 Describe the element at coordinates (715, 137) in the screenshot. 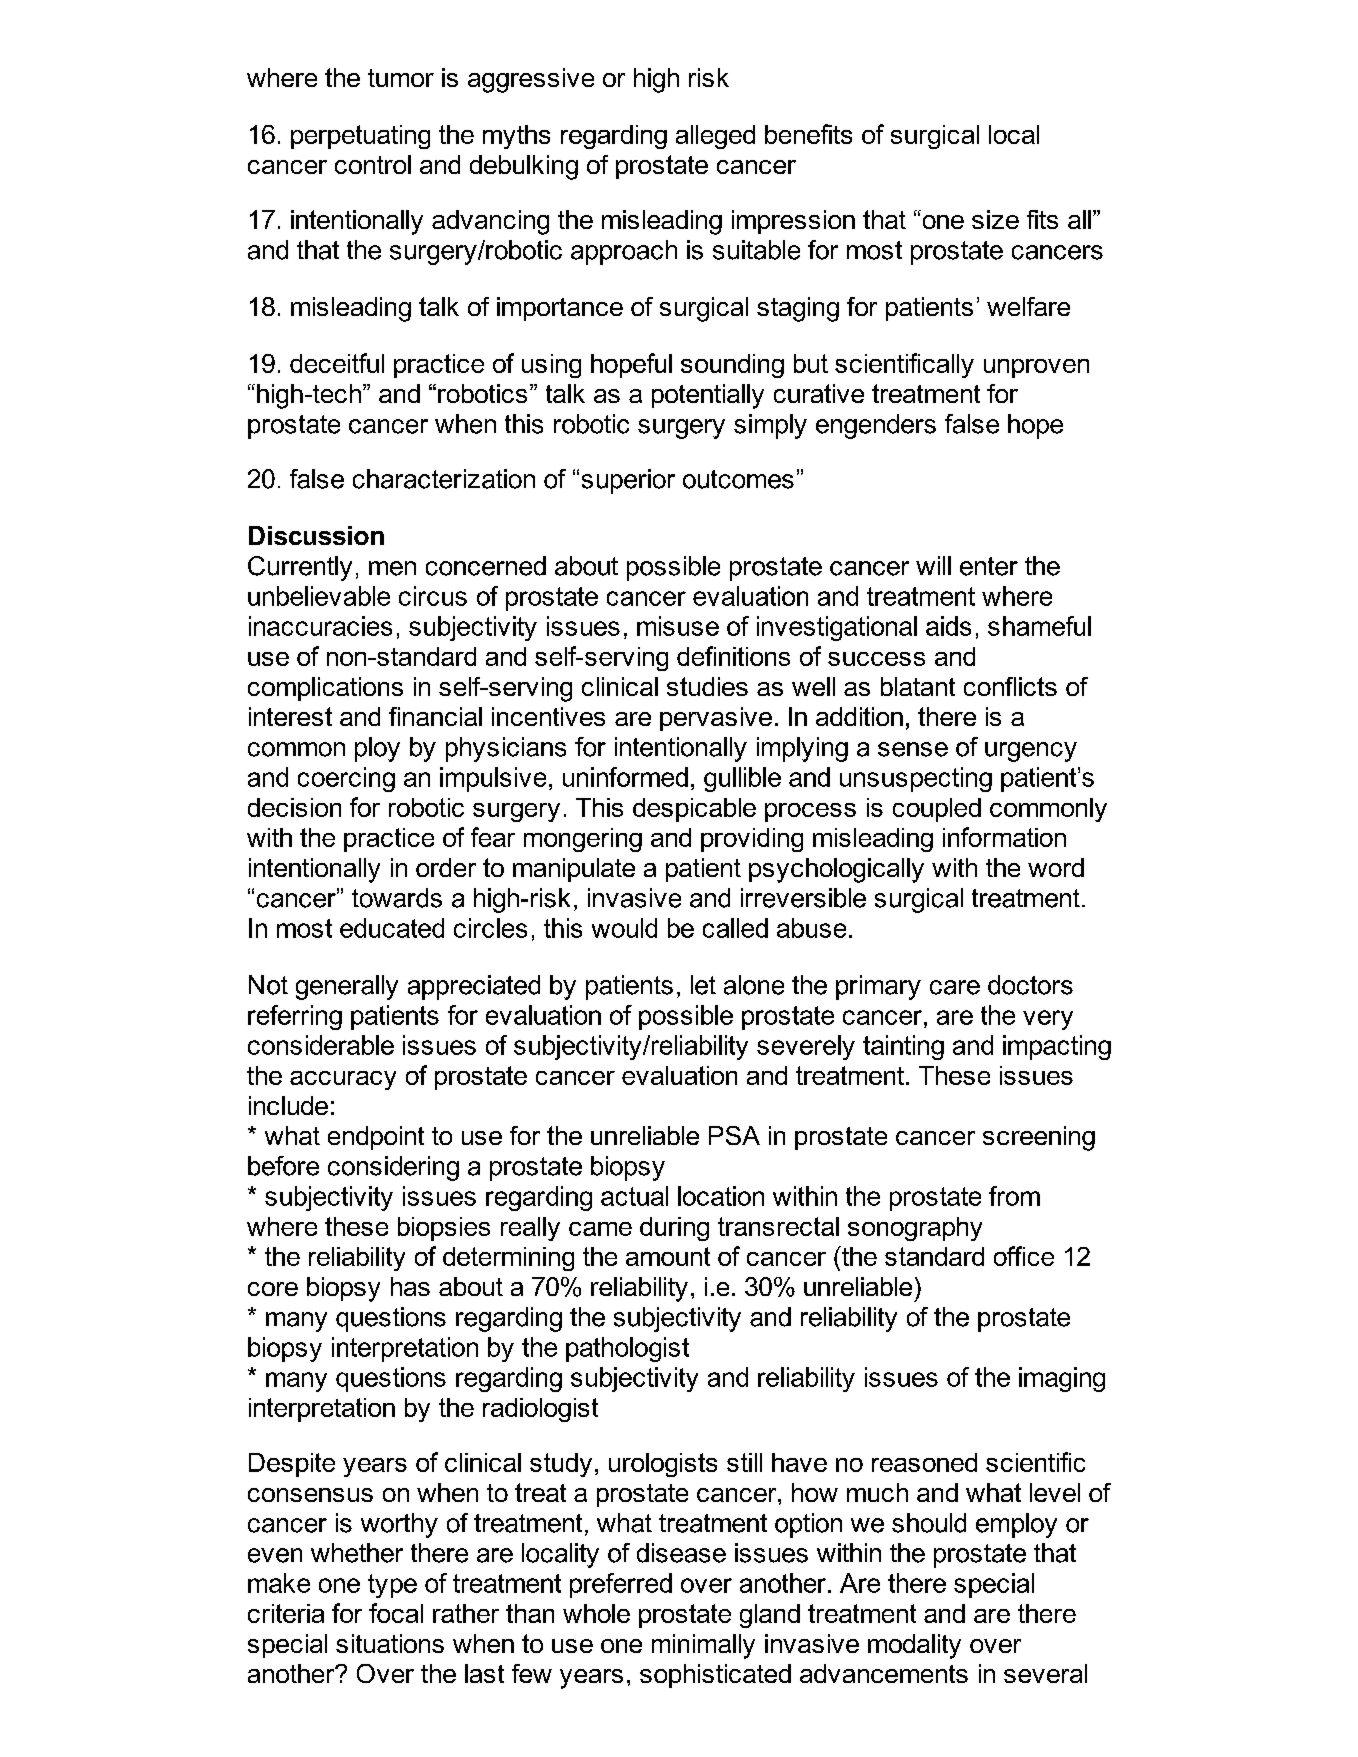

I see `alleged` at that location.
